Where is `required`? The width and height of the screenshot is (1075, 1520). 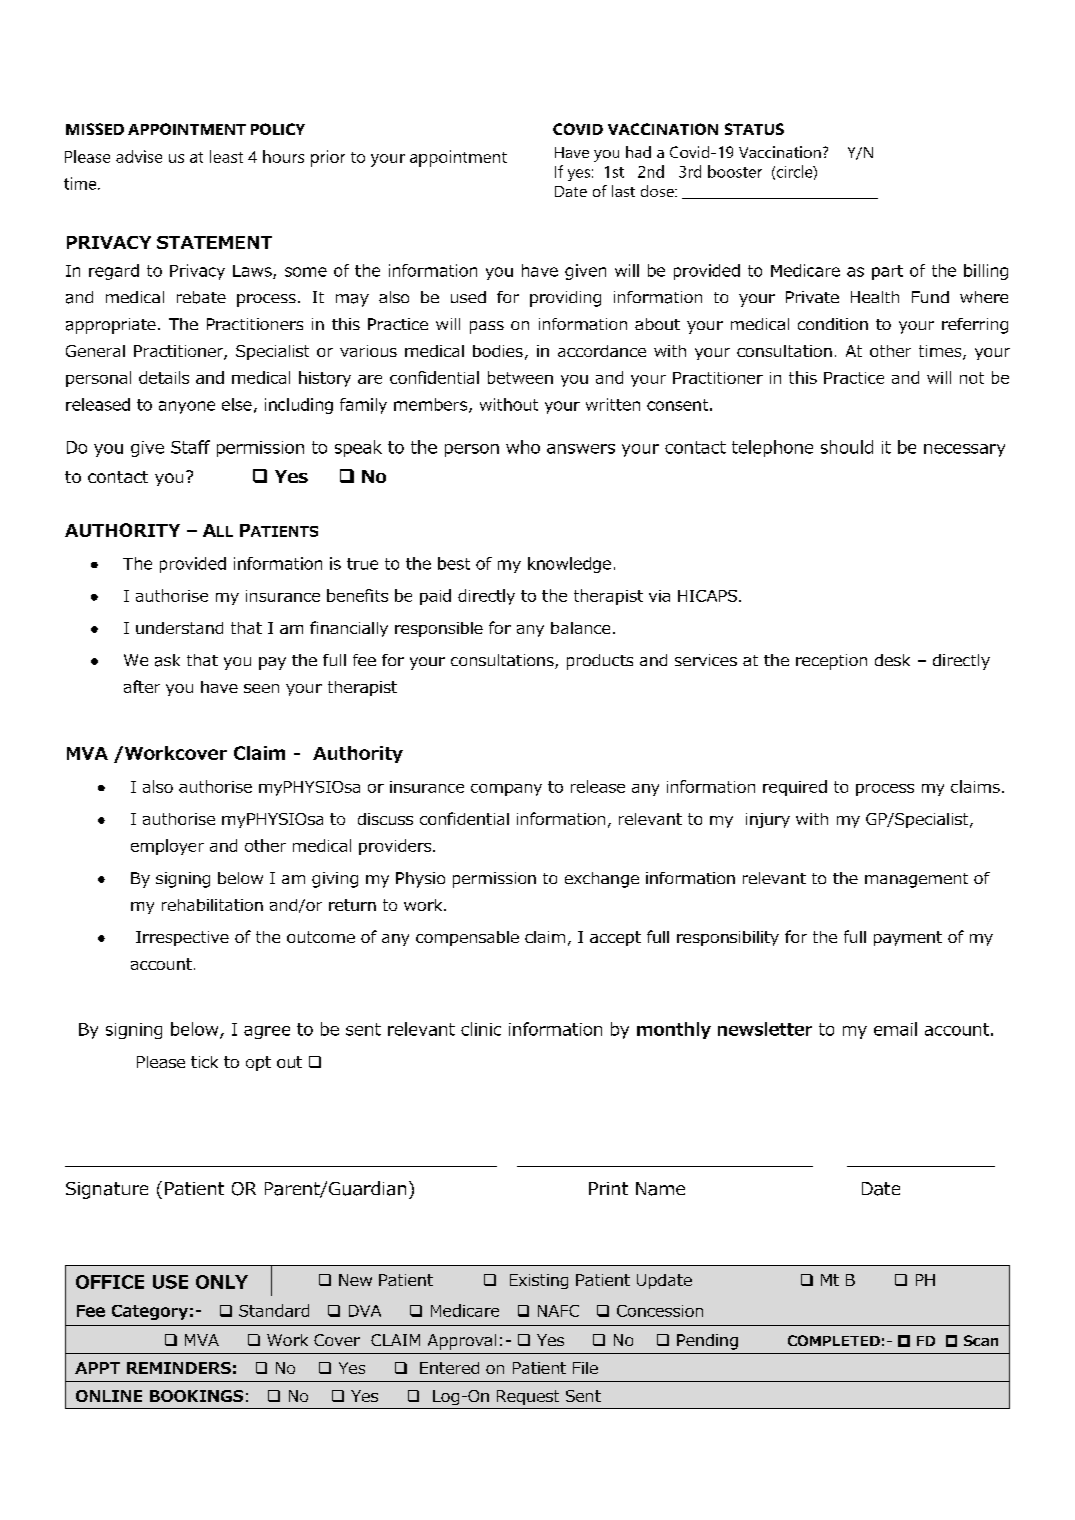
required is located at coordinates (795, 788).
